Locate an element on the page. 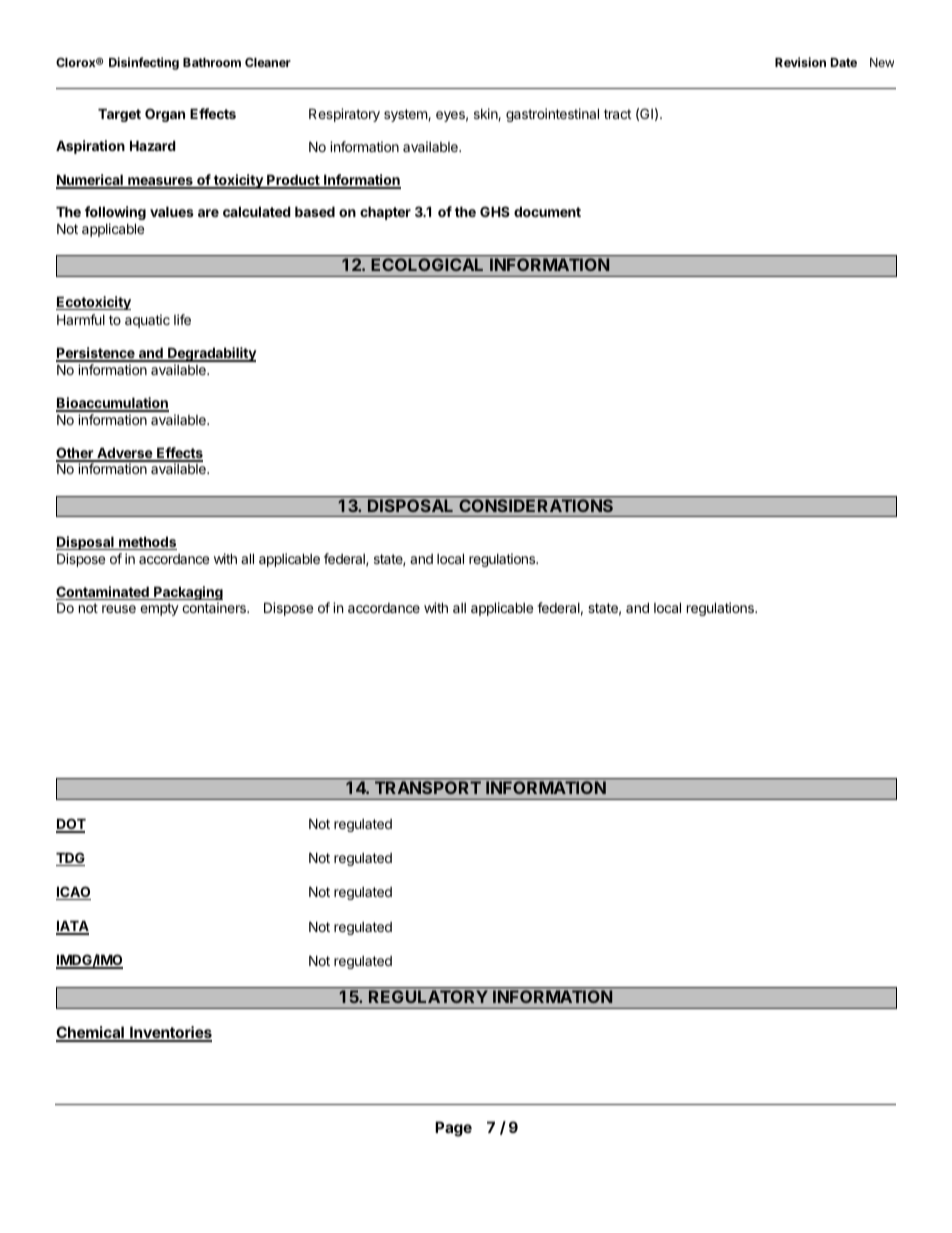  GHS is located at coordinates (495, 211).
